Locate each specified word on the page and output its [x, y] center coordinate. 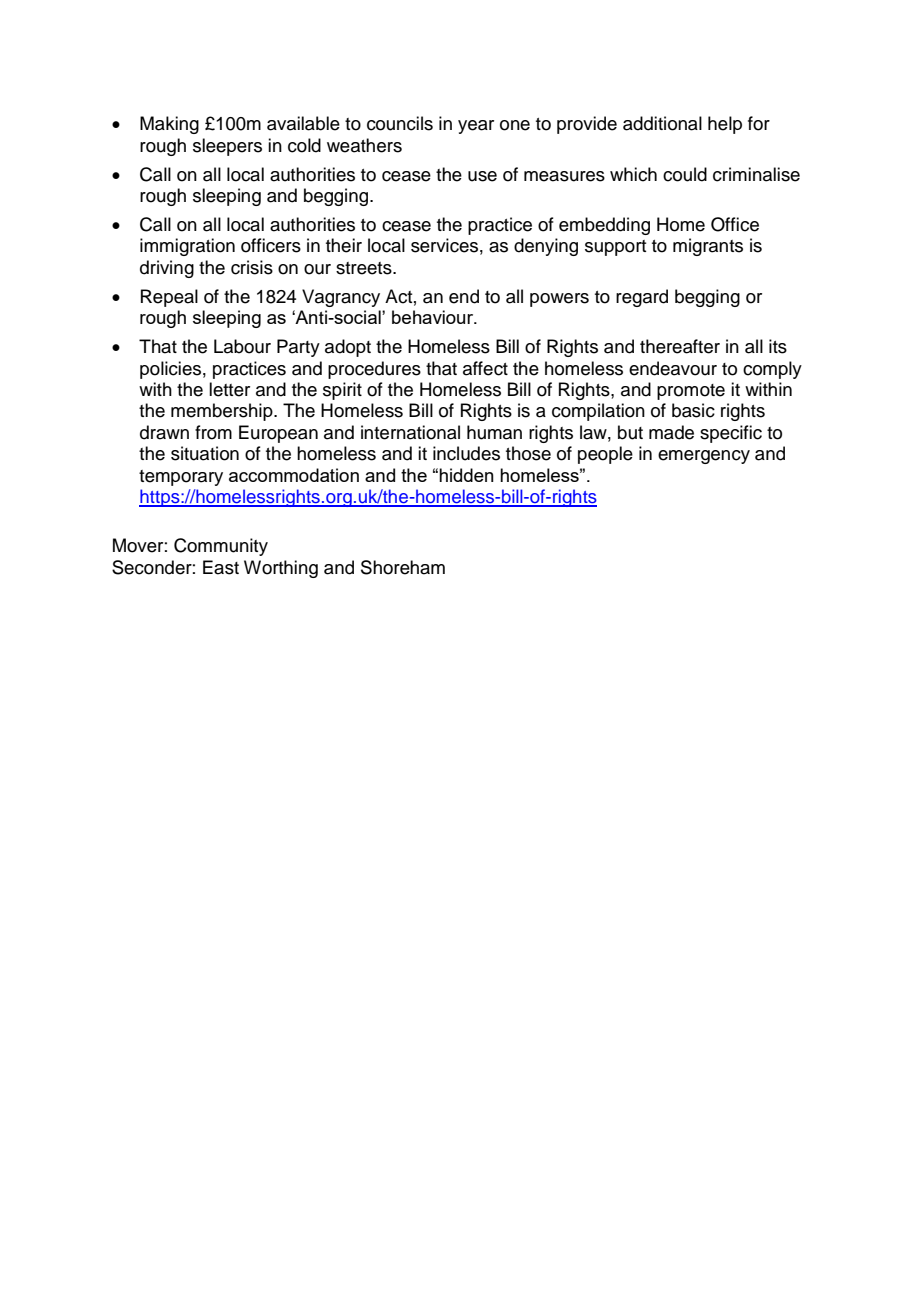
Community [221, 547]
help [725, 125]
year [476, 127]
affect [485, 368]
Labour [242, 346]
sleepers [227, 147]
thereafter [680, 346]
